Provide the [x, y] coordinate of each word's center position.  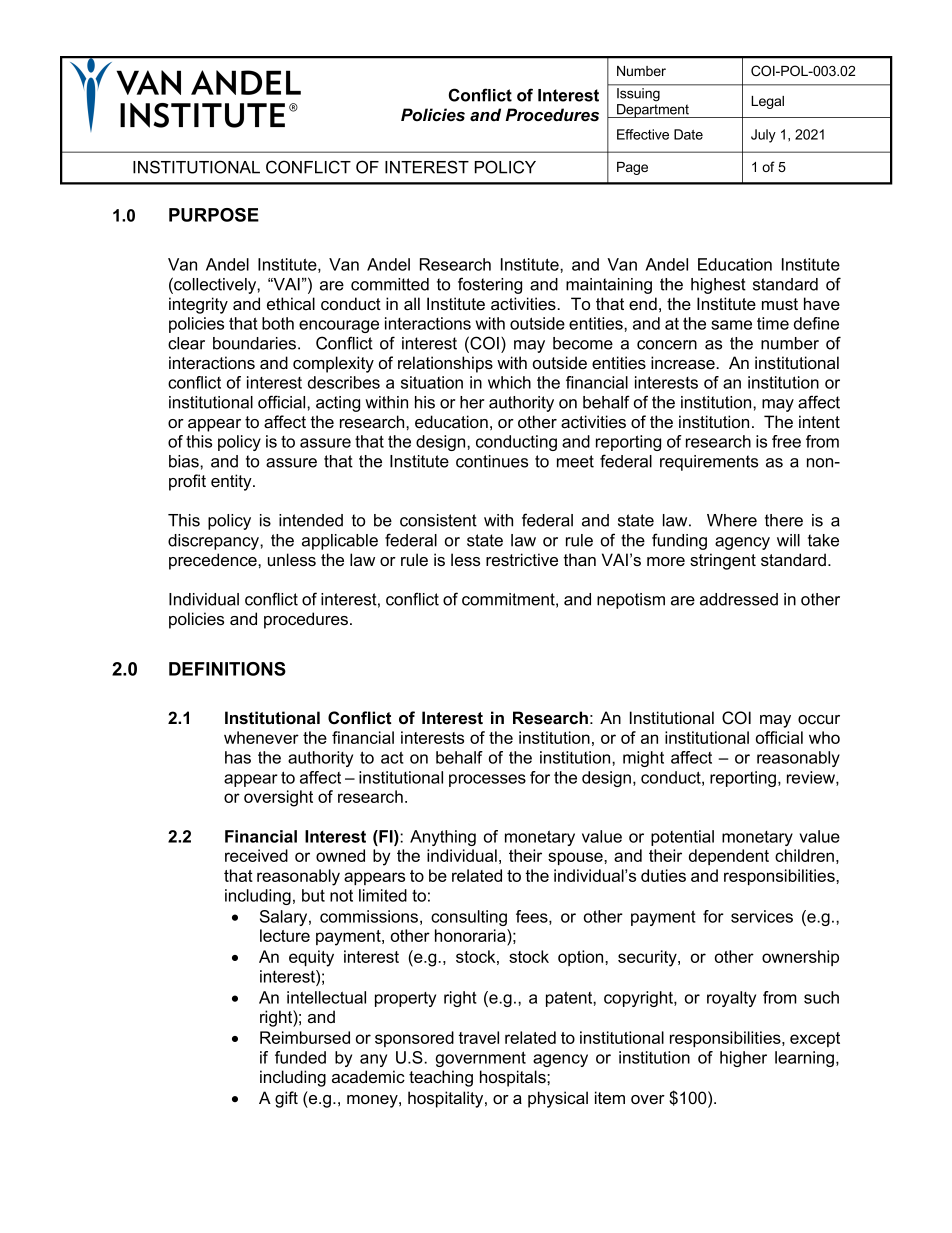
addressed [739, 599]
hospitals [514, 1078]
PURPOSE [214, 215]
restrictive [522, 559]
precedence [214, 561]
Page [632, 168]
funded [300, 1057]
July [763, 136]
